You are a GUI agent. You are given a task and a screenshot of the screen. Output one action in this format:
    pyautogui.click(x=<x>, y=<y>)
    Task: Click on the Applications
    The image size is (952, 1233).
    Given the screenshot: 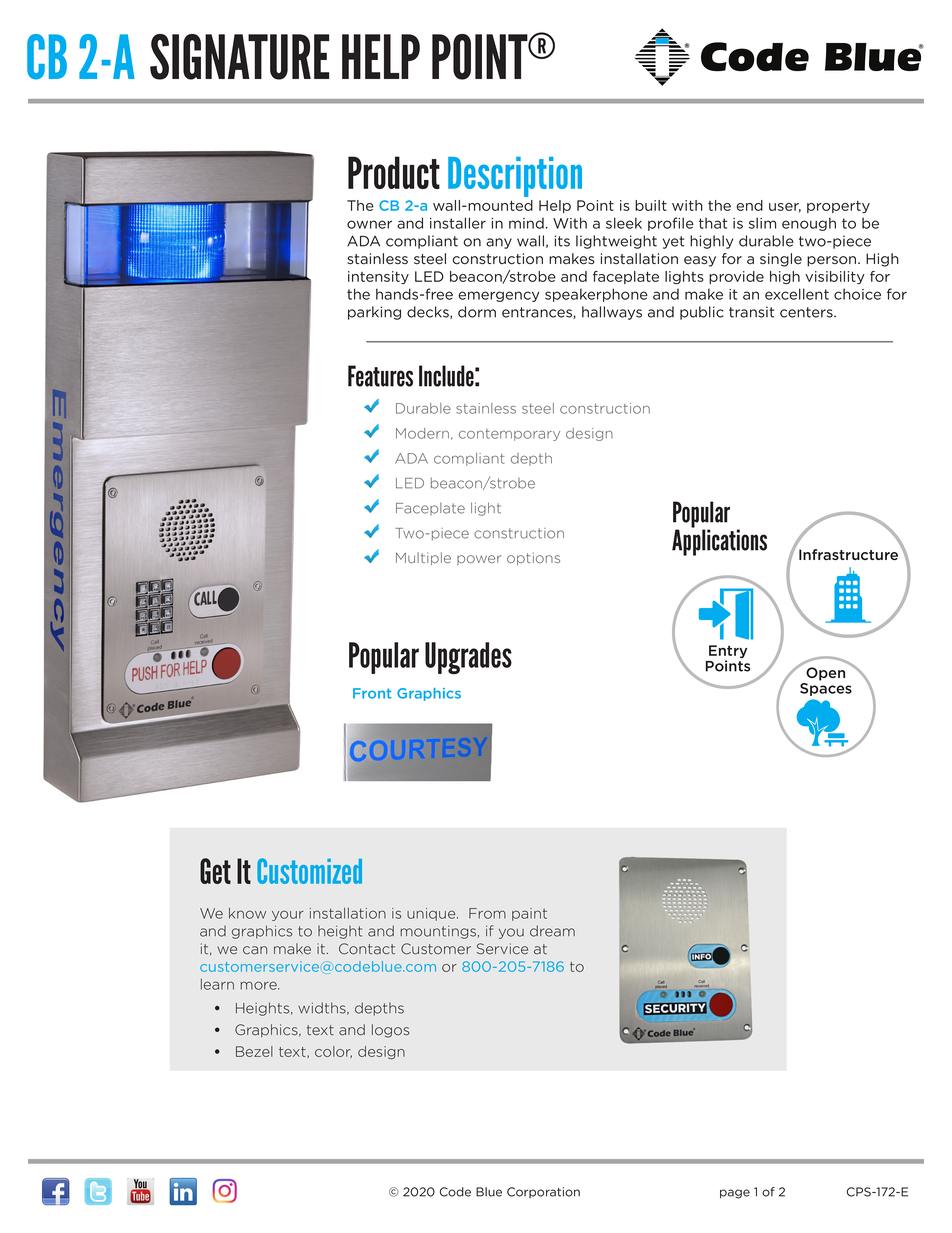 What is the action you would take?
    pyautogui.click(x=719, y=541)
